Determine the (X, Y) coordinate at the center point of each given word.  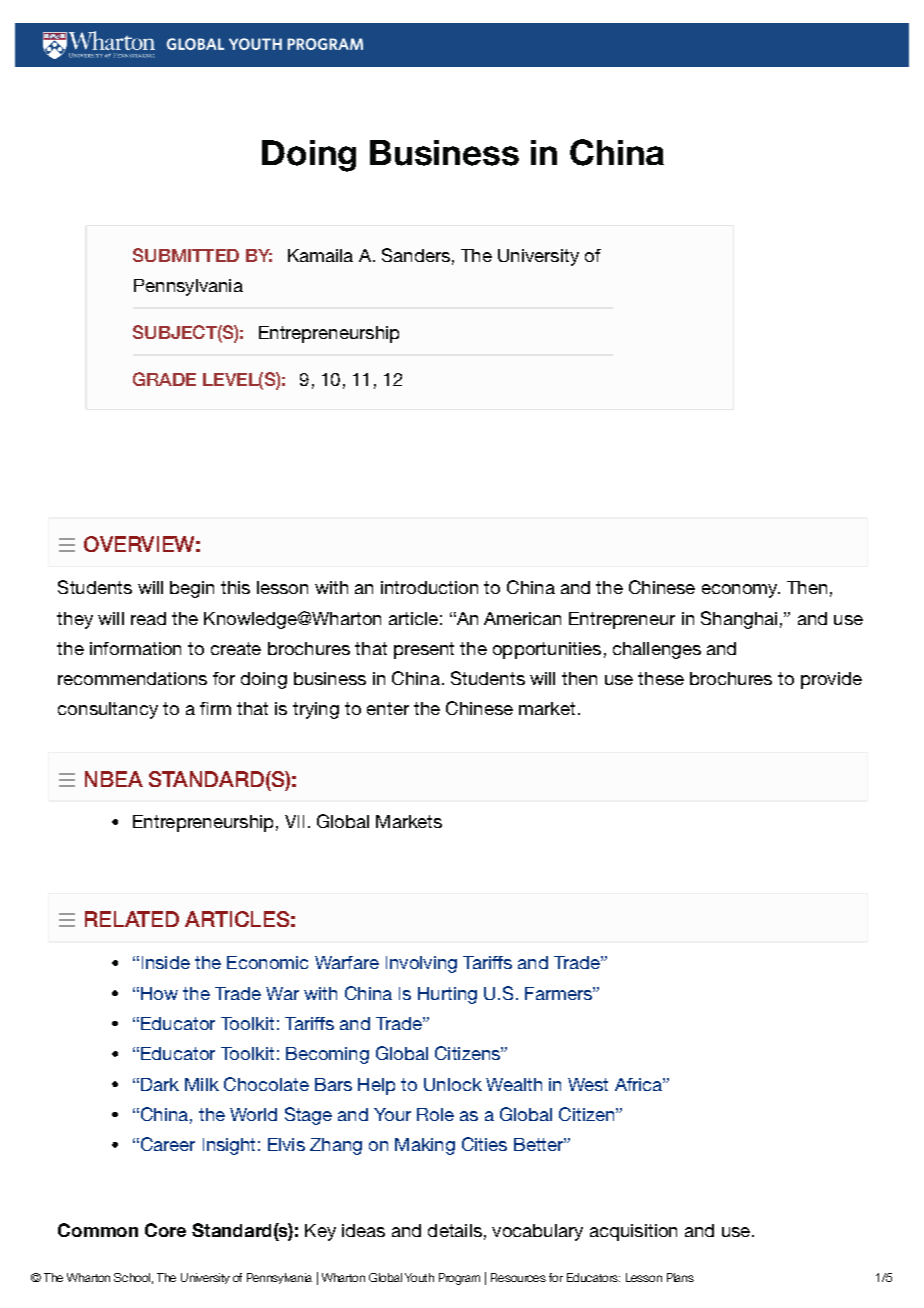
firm (215, 708)
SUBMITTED (186, 255)
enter (388, 708)
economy (741, 591)
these (661, 678)
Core (165, 1230)
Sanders (416, 255)
